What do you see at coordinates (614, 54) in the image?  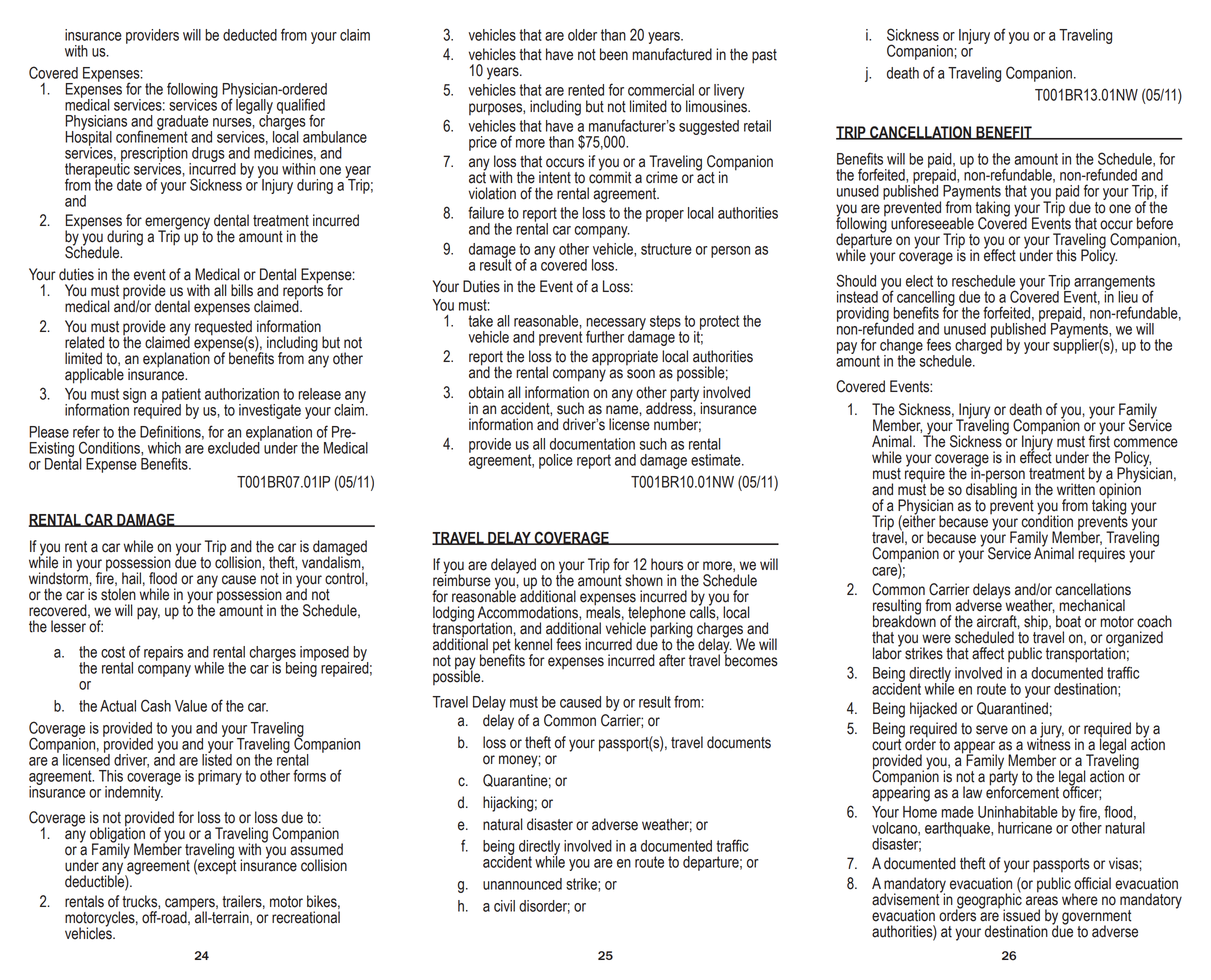 I see `been` at bounding box center [614, 54].
